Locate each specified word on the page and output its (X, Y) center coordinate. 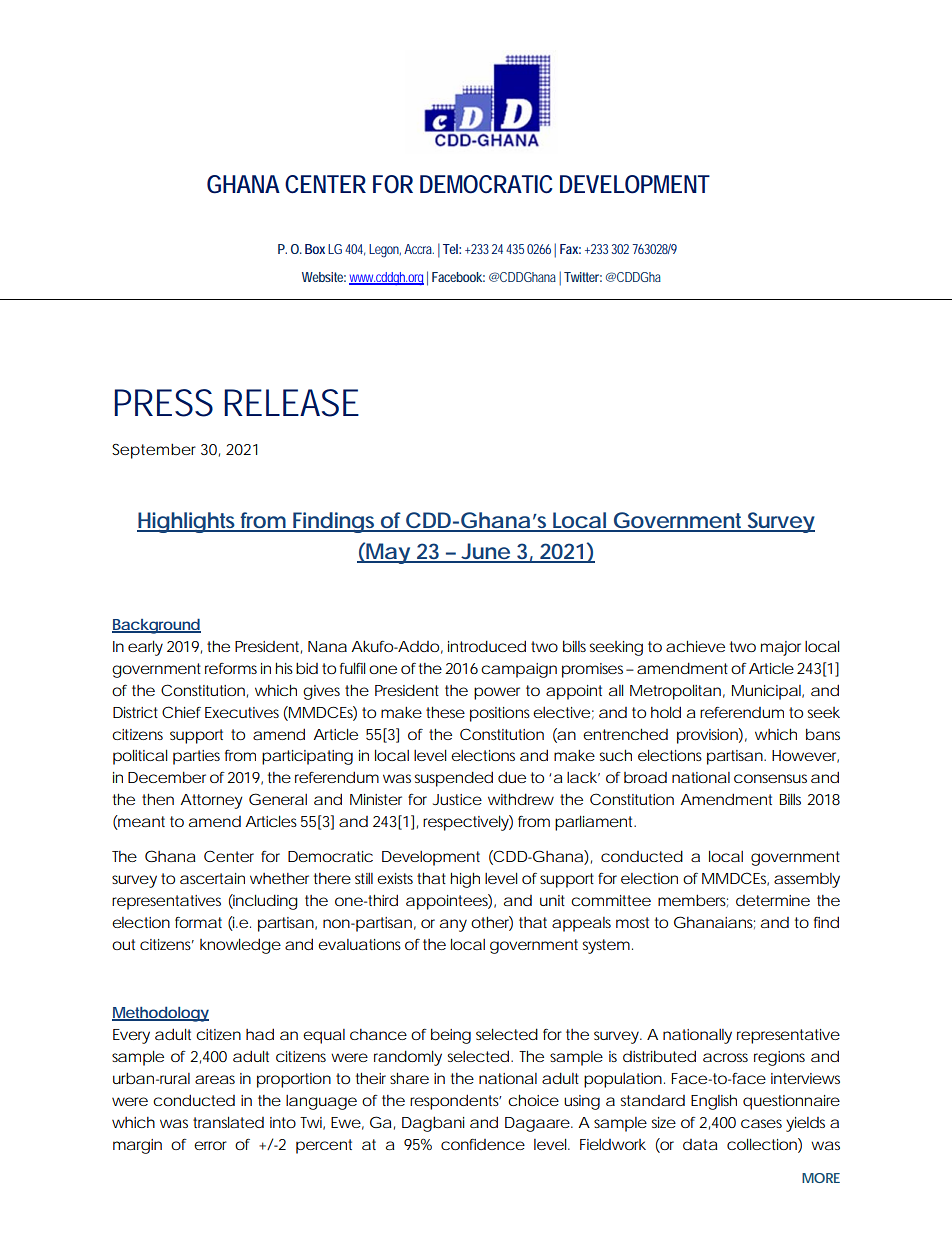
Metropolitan (675, 692)
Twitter (583, 277)
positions (500, 714)
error (210, 1145)
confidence (483, 1144)
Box (315, 249)
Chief (181, 712)
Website (324, 277)
